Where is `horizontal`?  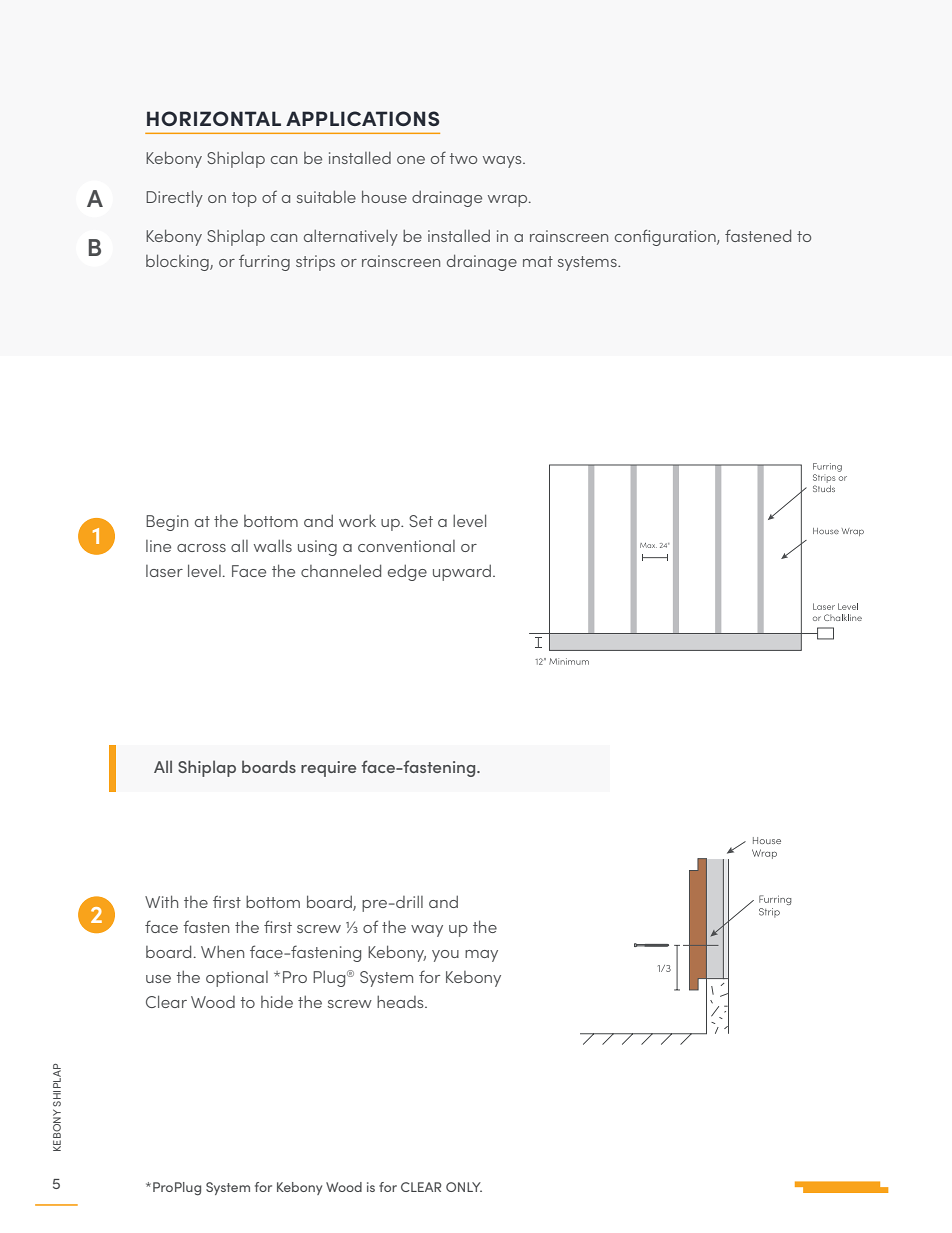 horizontal is located at coordinates (214, 118).
